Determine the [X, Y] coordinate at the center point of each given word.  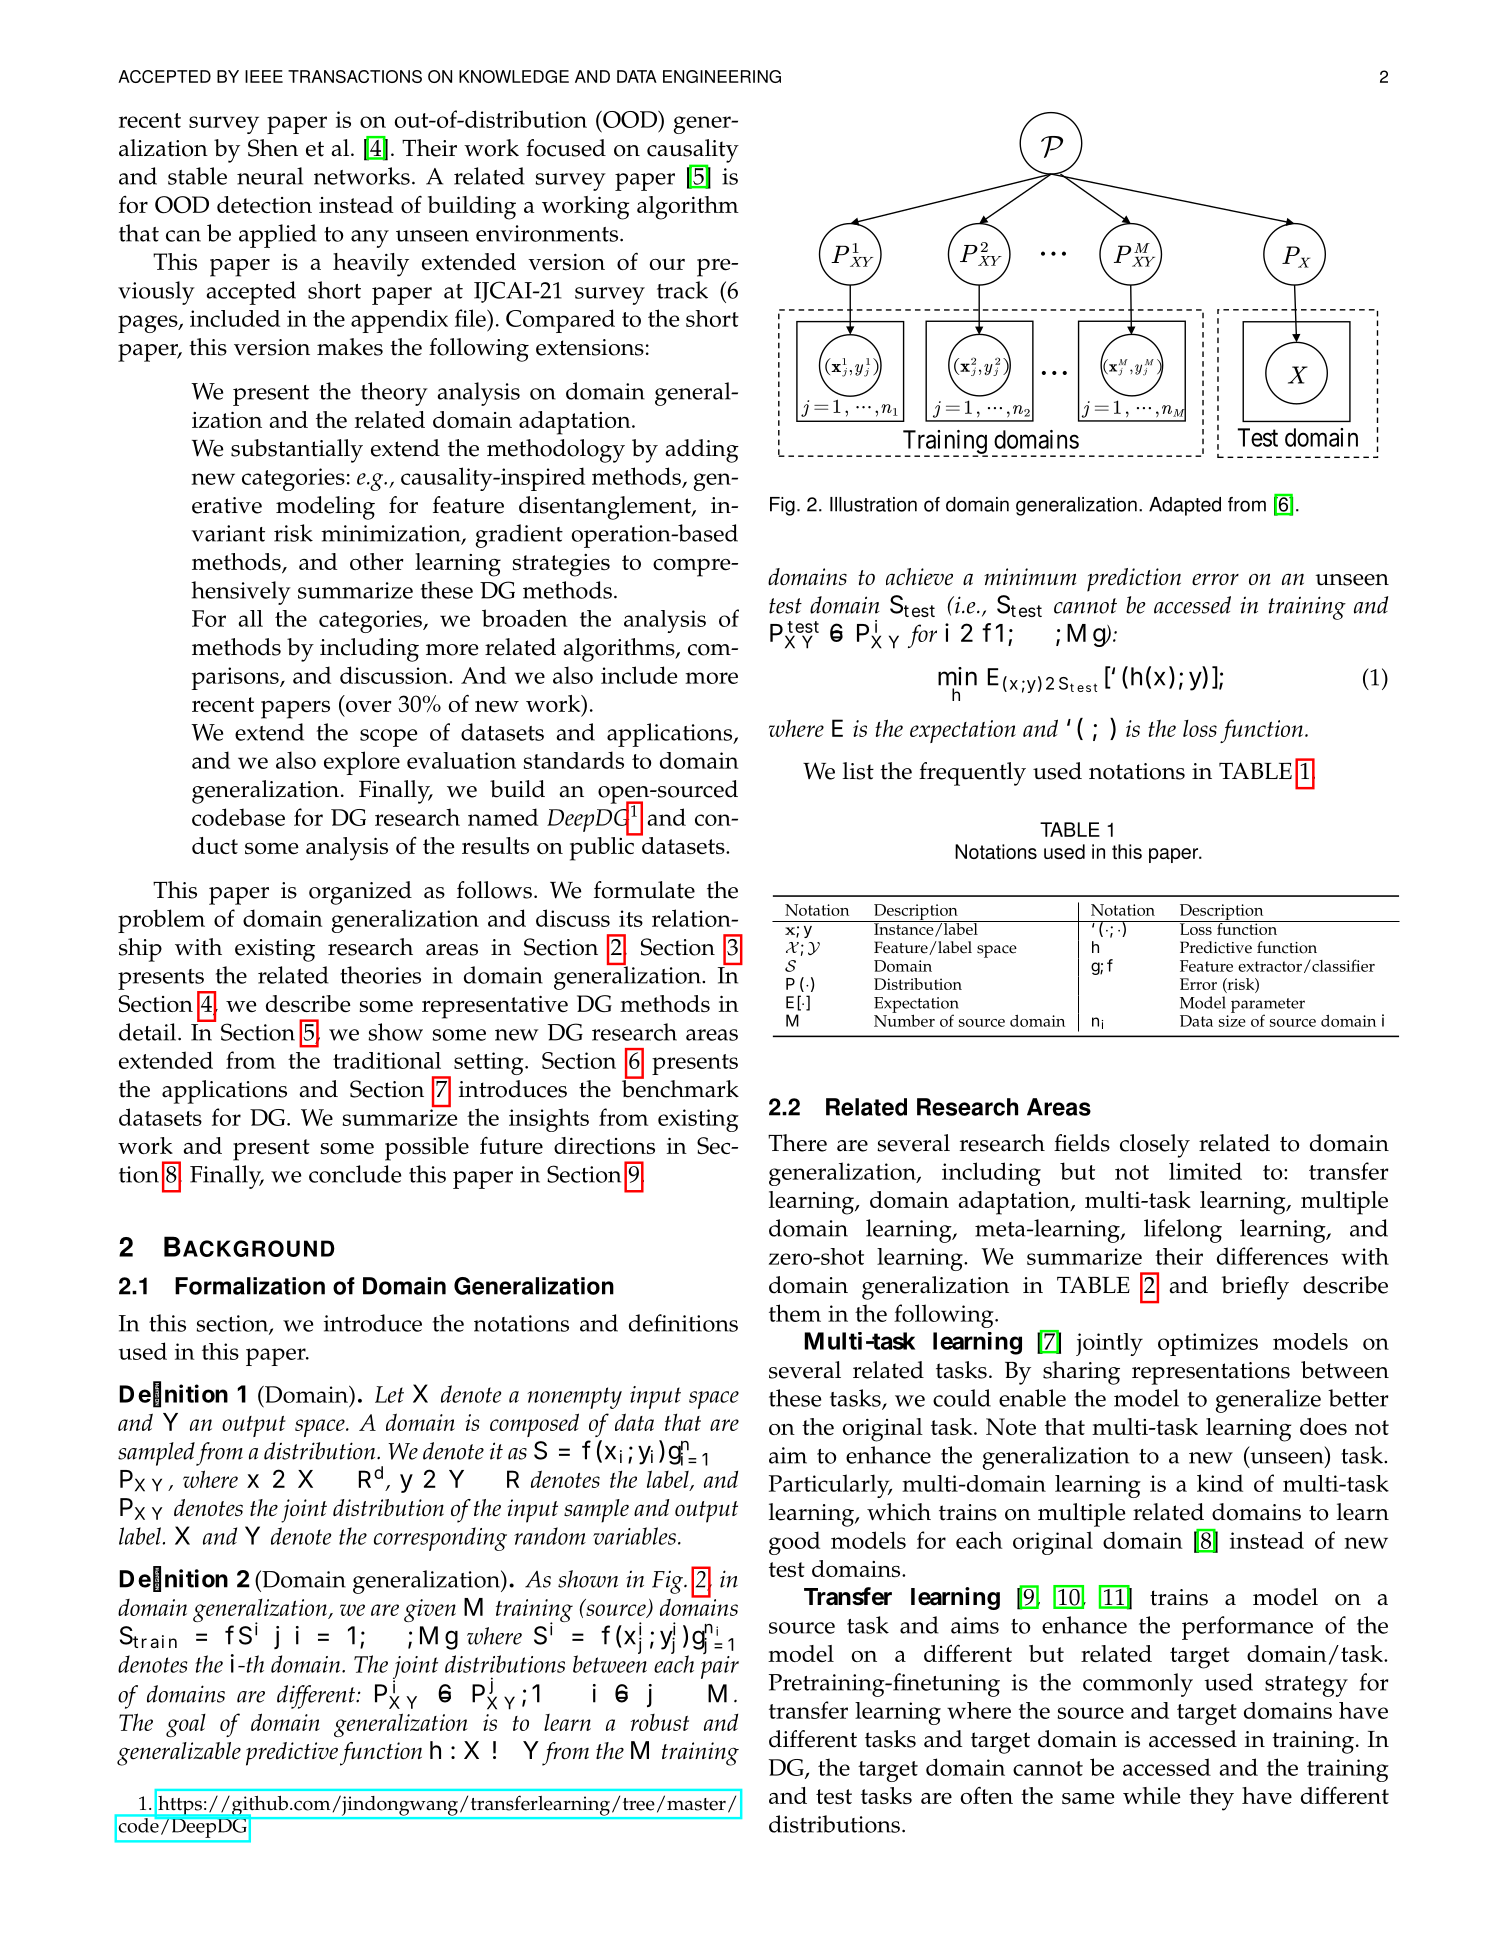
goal [186, 1725]
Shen [273, 148]
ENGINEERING [722, 76]
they [1211, 1799]
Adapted [1185, 506]
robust [660, 1722]
